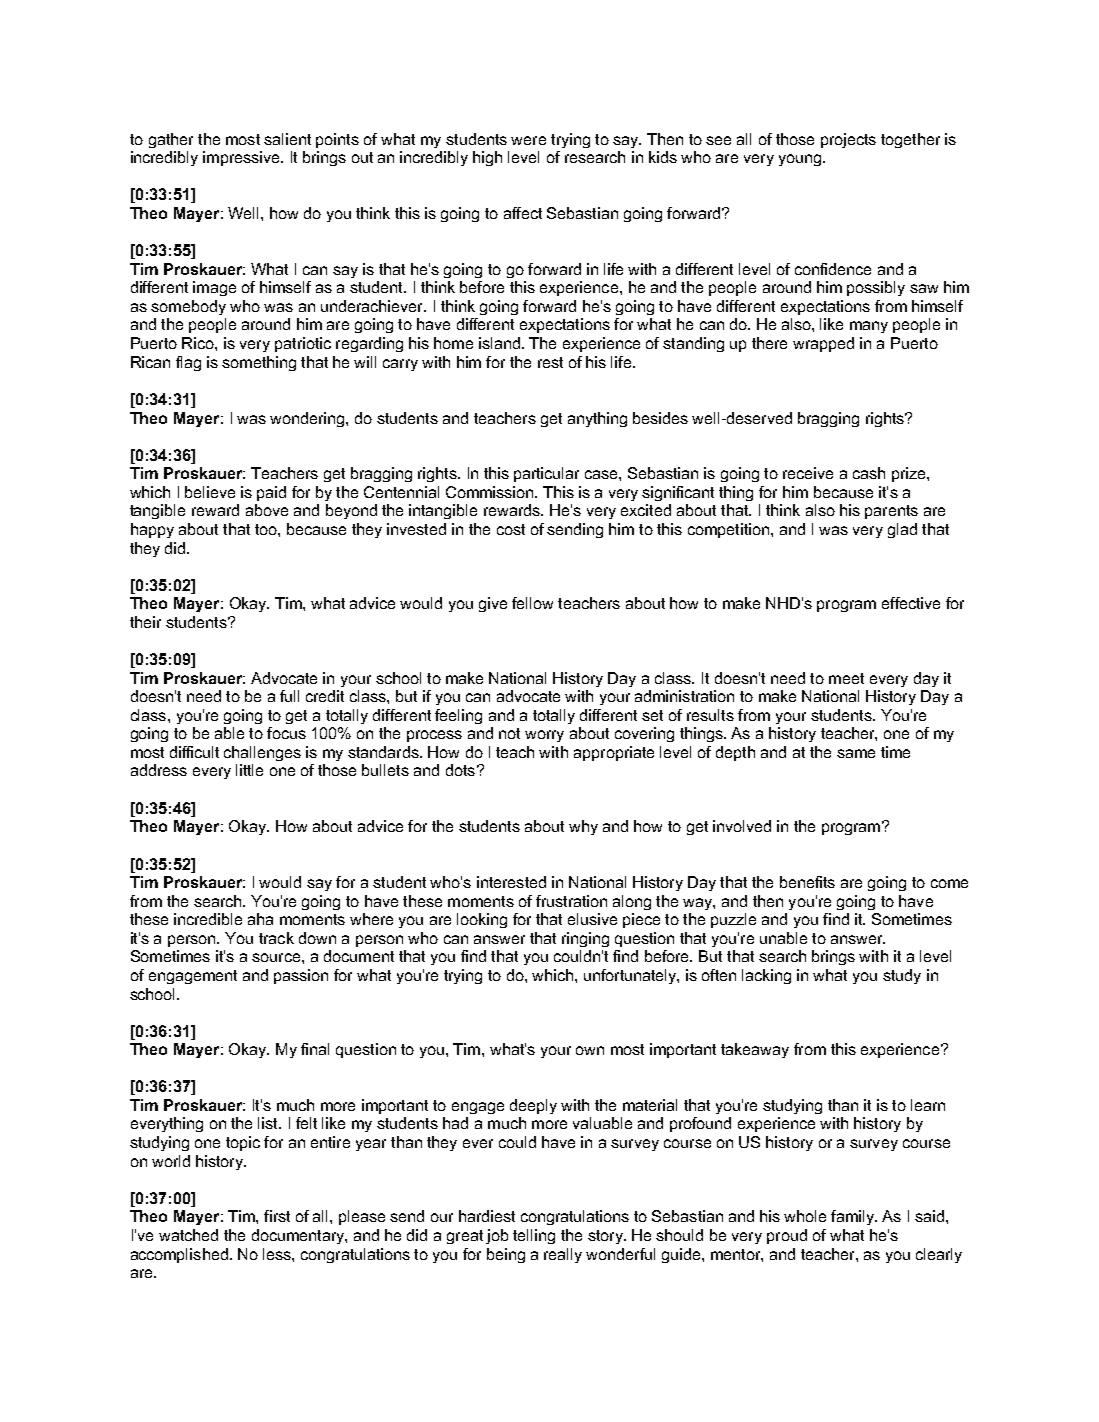 This image has width=1099, height=1422. I want to click on cost, so click(511, 529).
